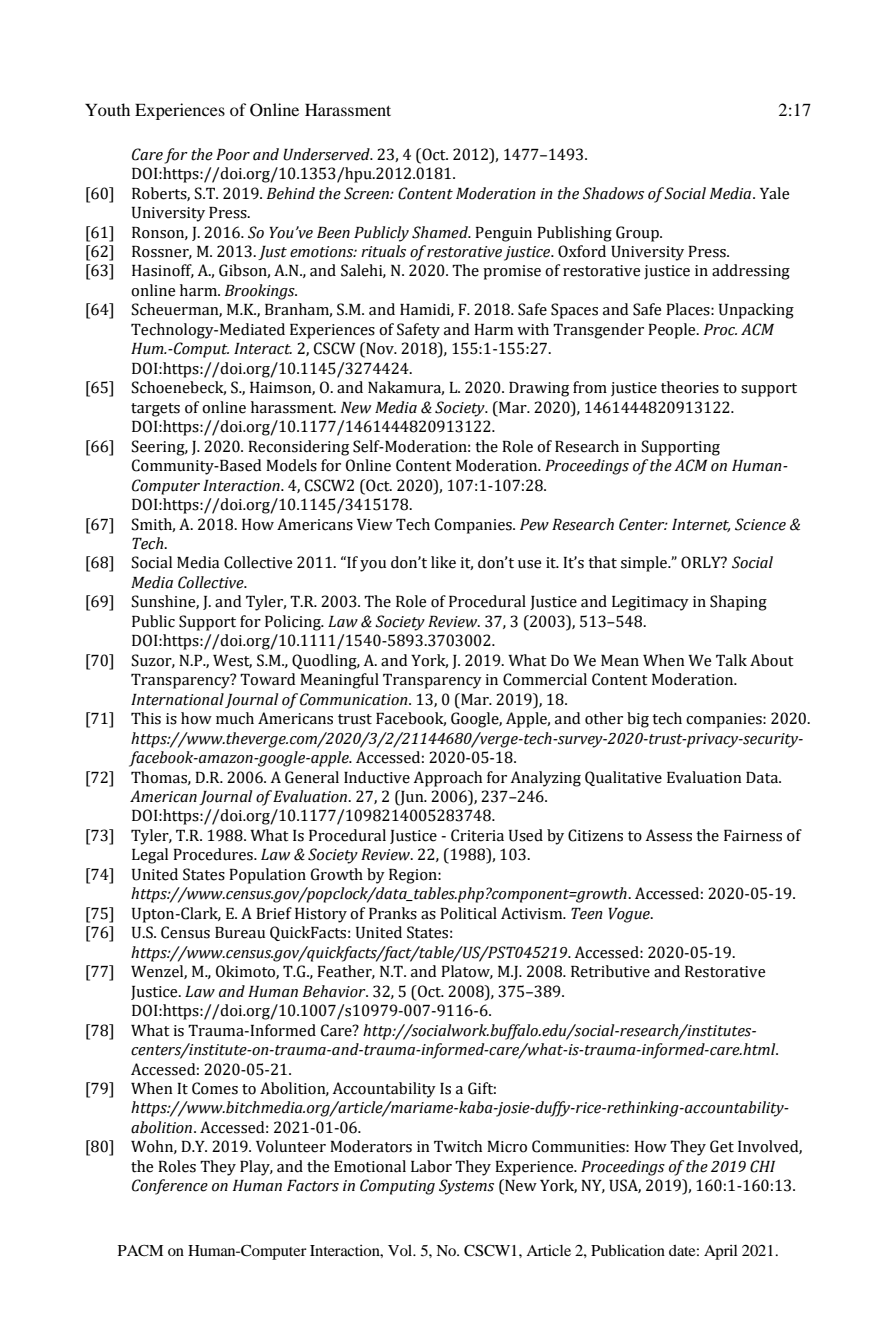 This document has height=1328, width=896. Describe the element at coordinates (335, 991) in the document. I see `Behavior` at that location.
